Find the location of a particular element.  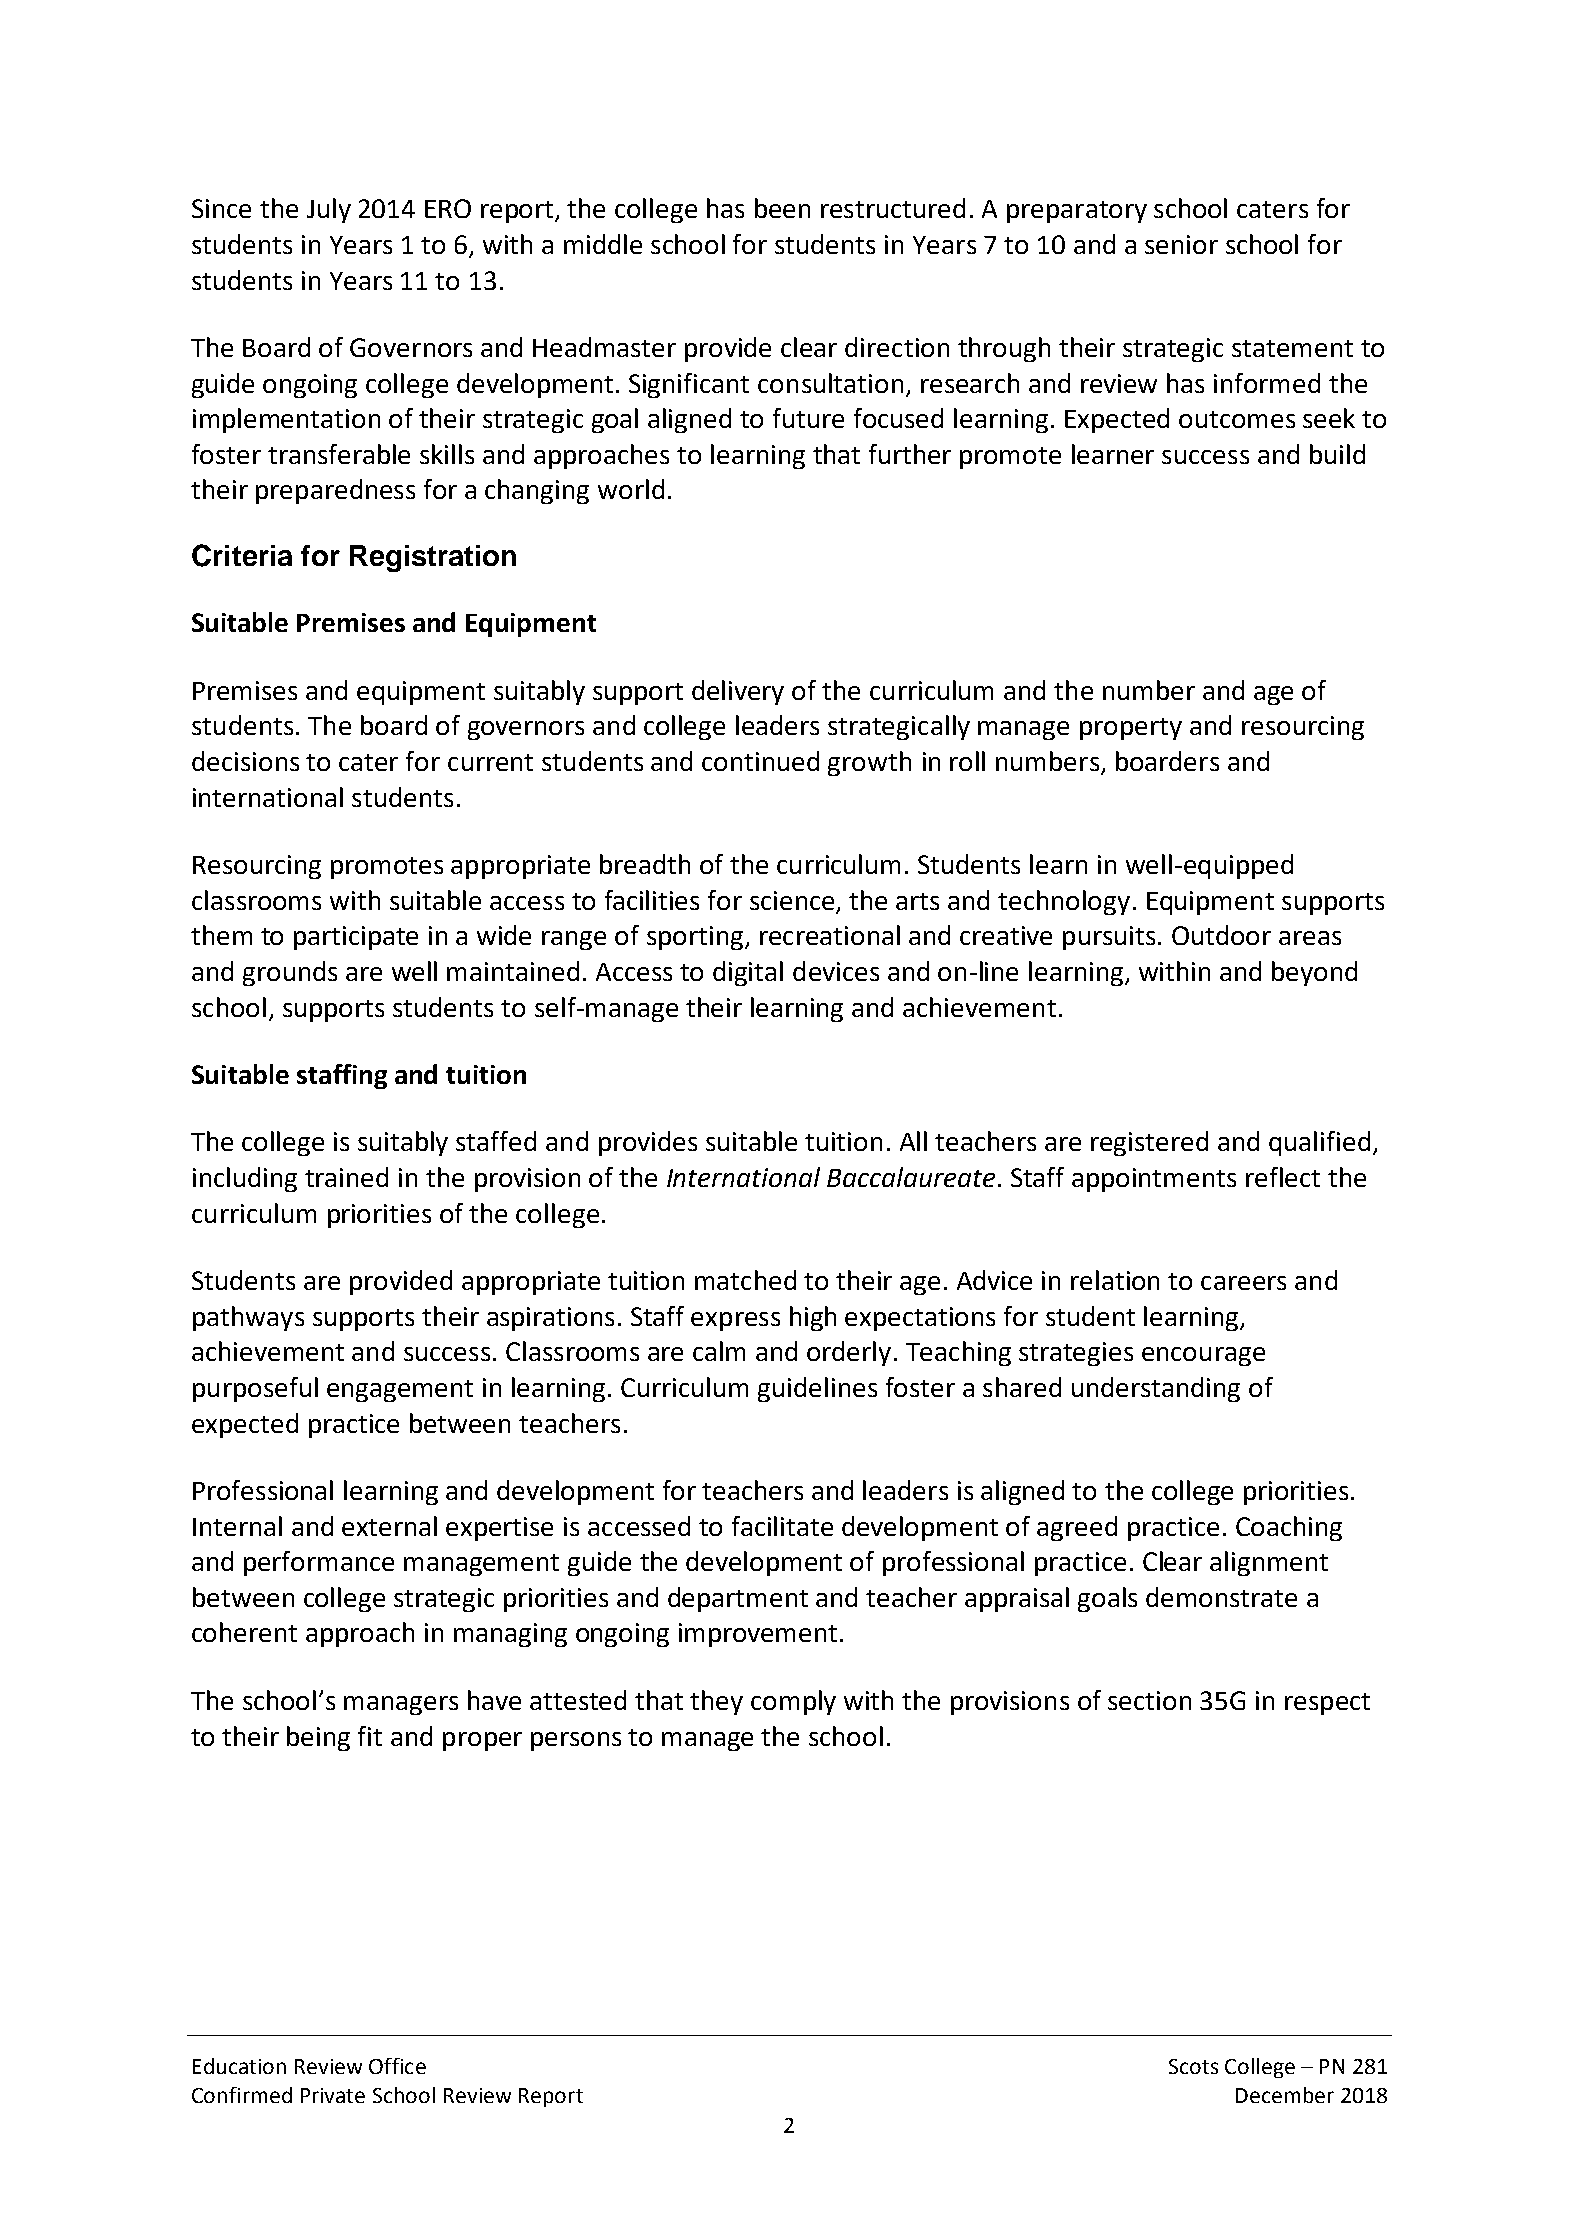

Outdoor is located at coordinates (1221, 935).
